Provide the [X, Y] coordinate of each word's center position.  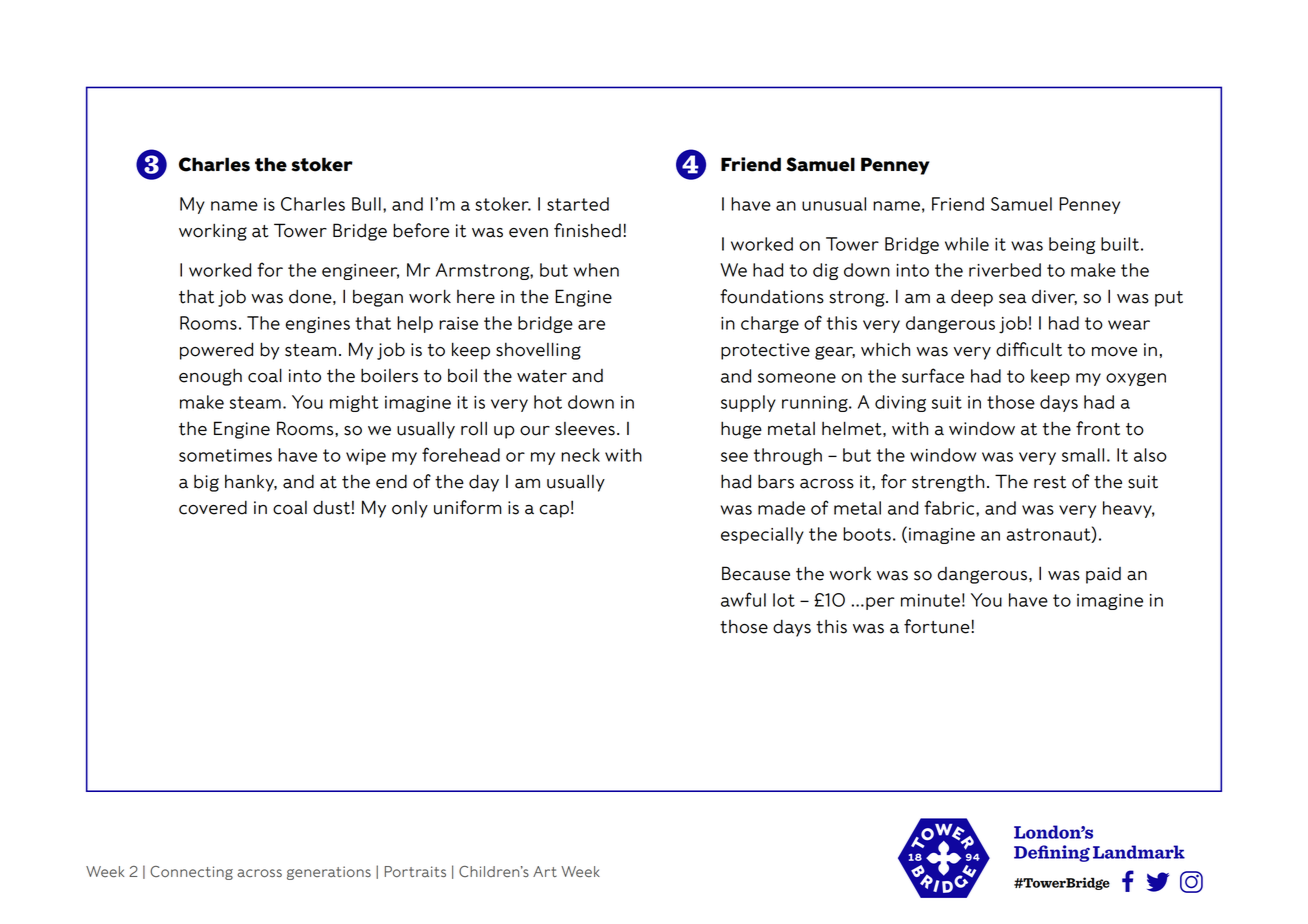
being [1072, 245]
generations [329, 873]
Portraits [415, 871]
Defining [1052, 853]
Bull [366, 204]
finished [587, 230]
